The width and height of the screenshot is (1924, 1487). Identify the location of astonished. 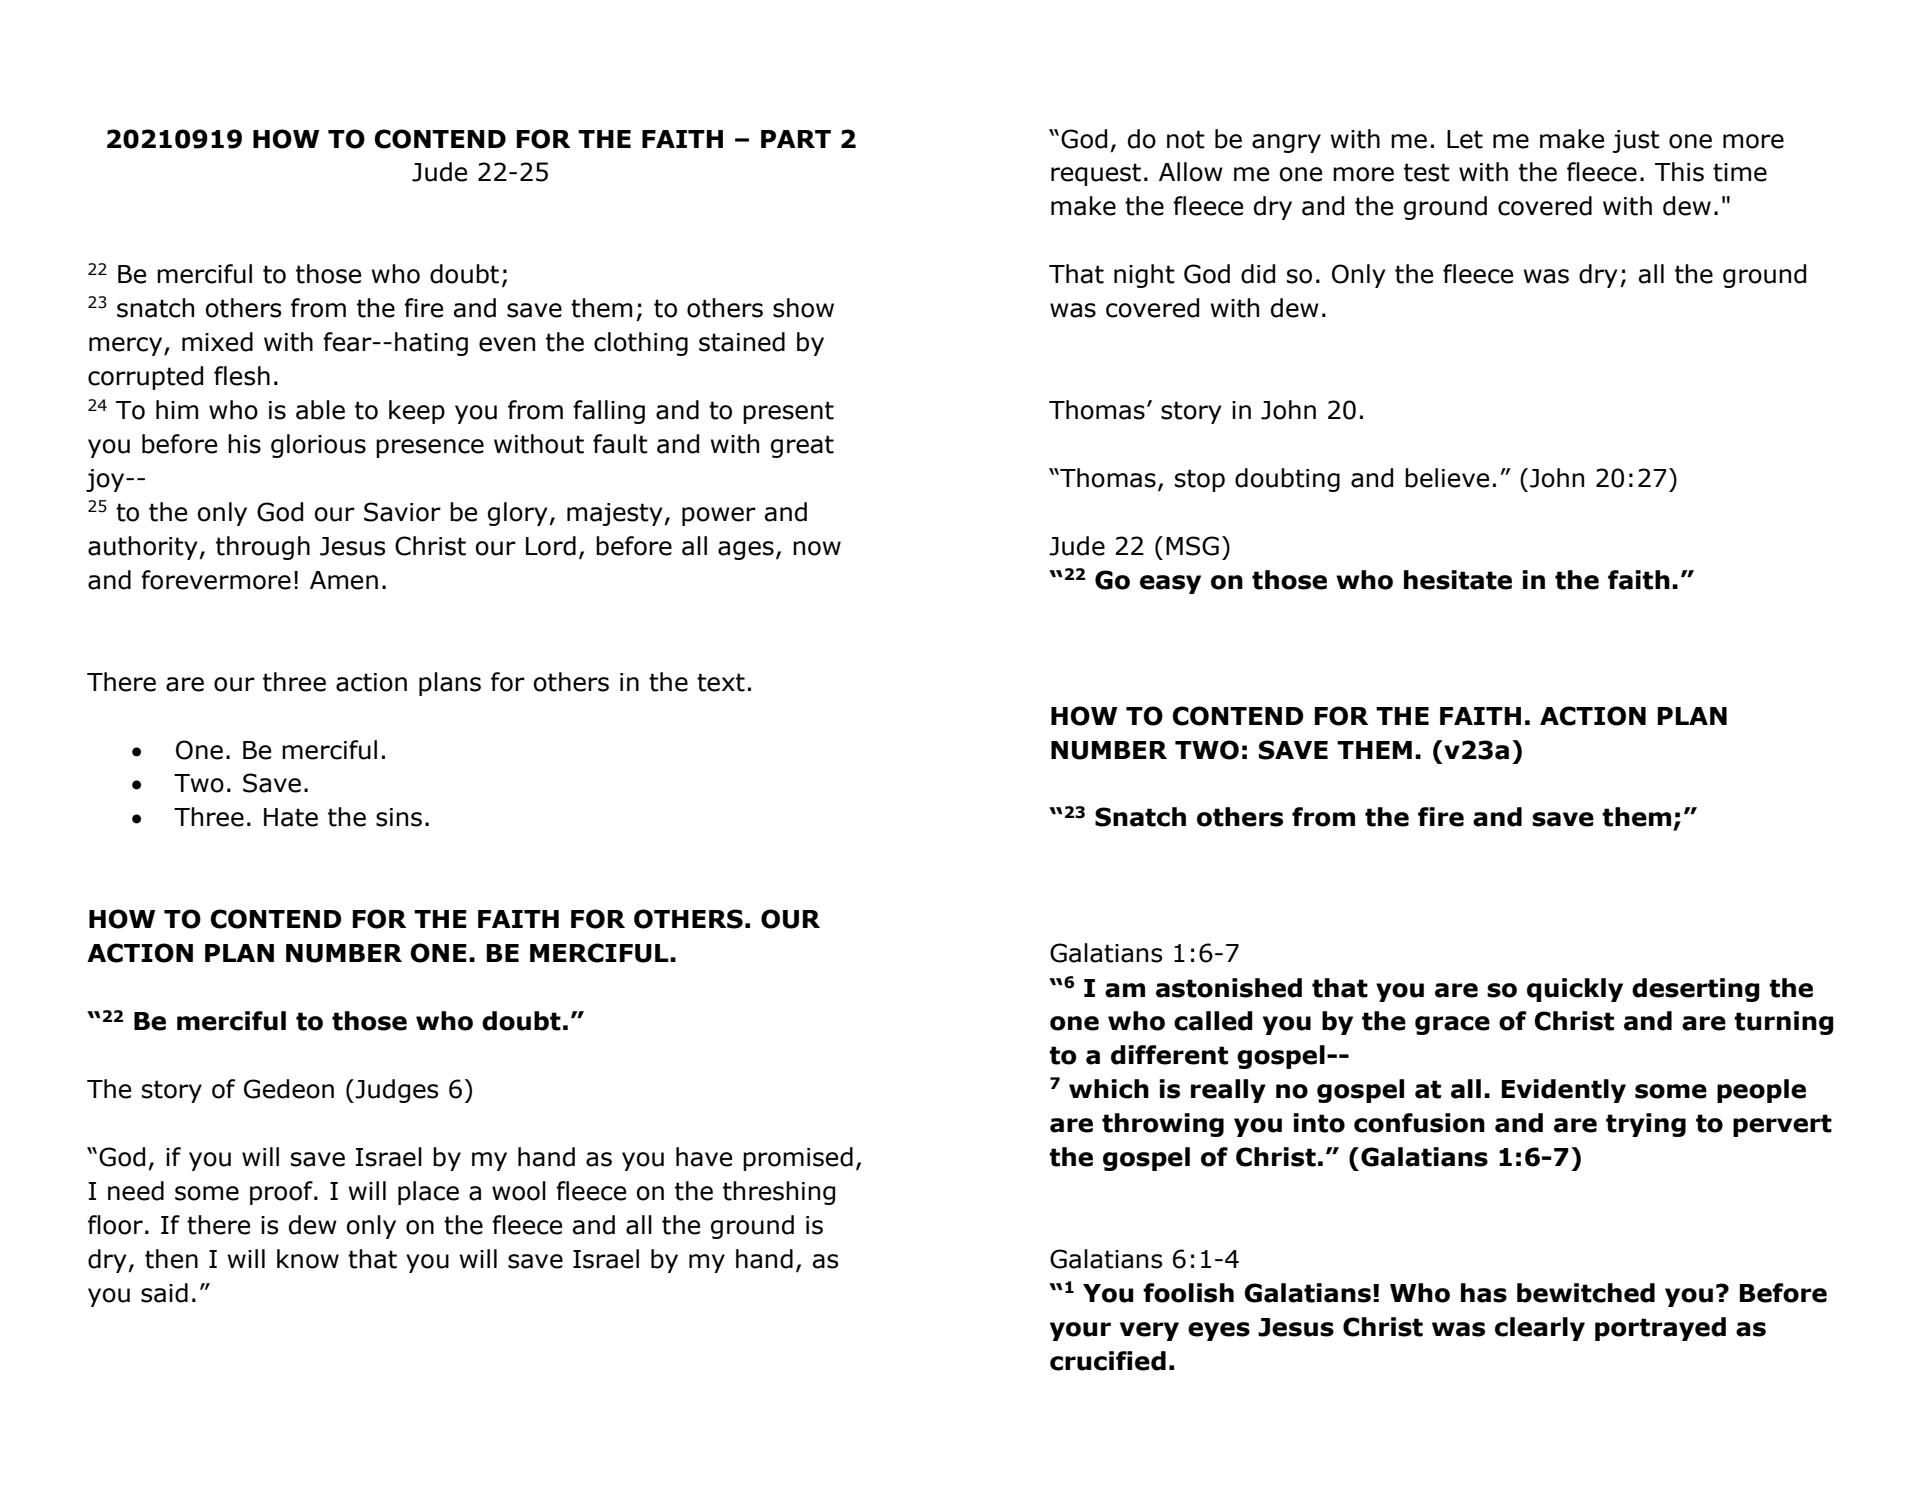
(1229, 988).
